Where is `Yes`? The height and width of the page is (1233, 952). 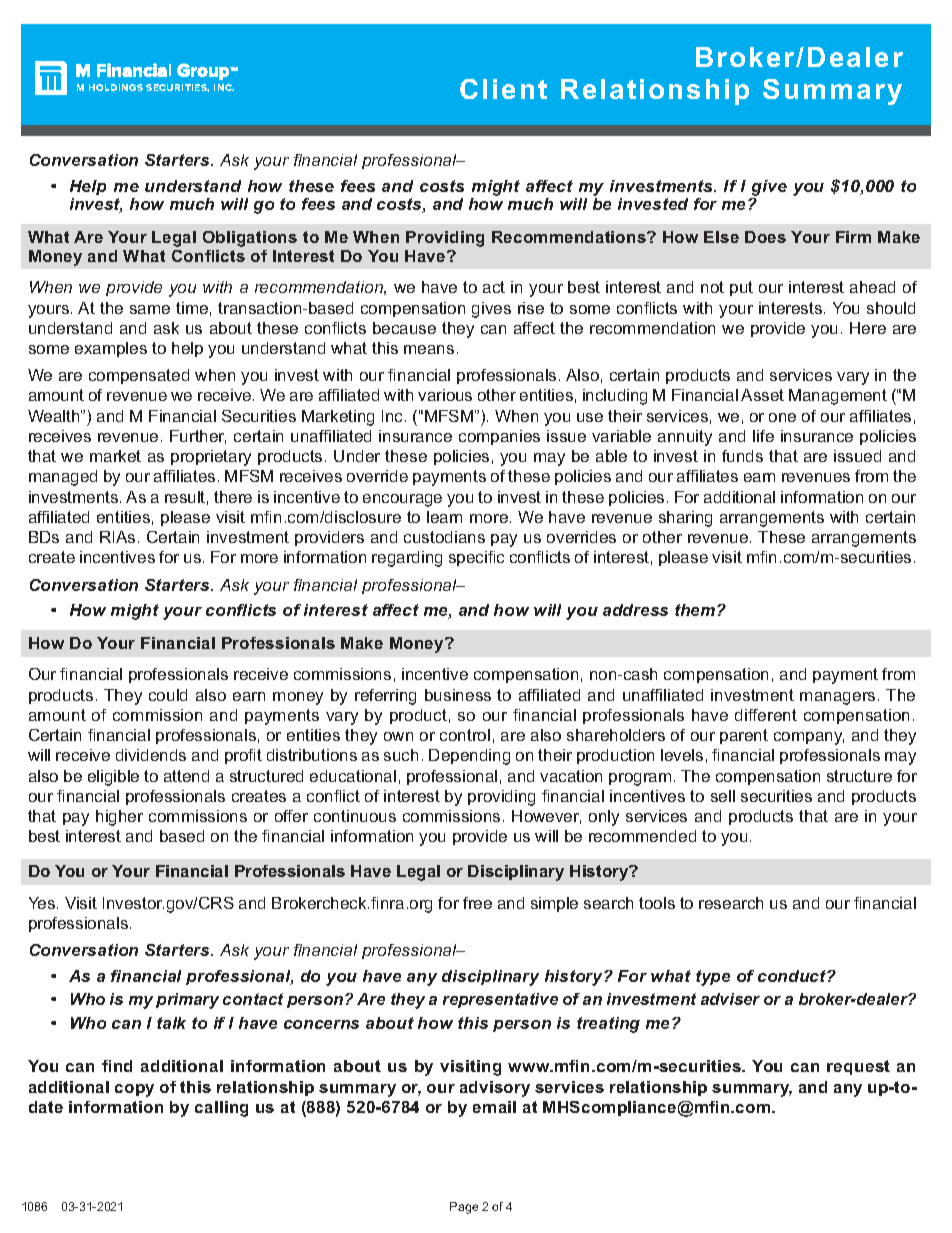 Yes is located at coordinates (43, 903).
